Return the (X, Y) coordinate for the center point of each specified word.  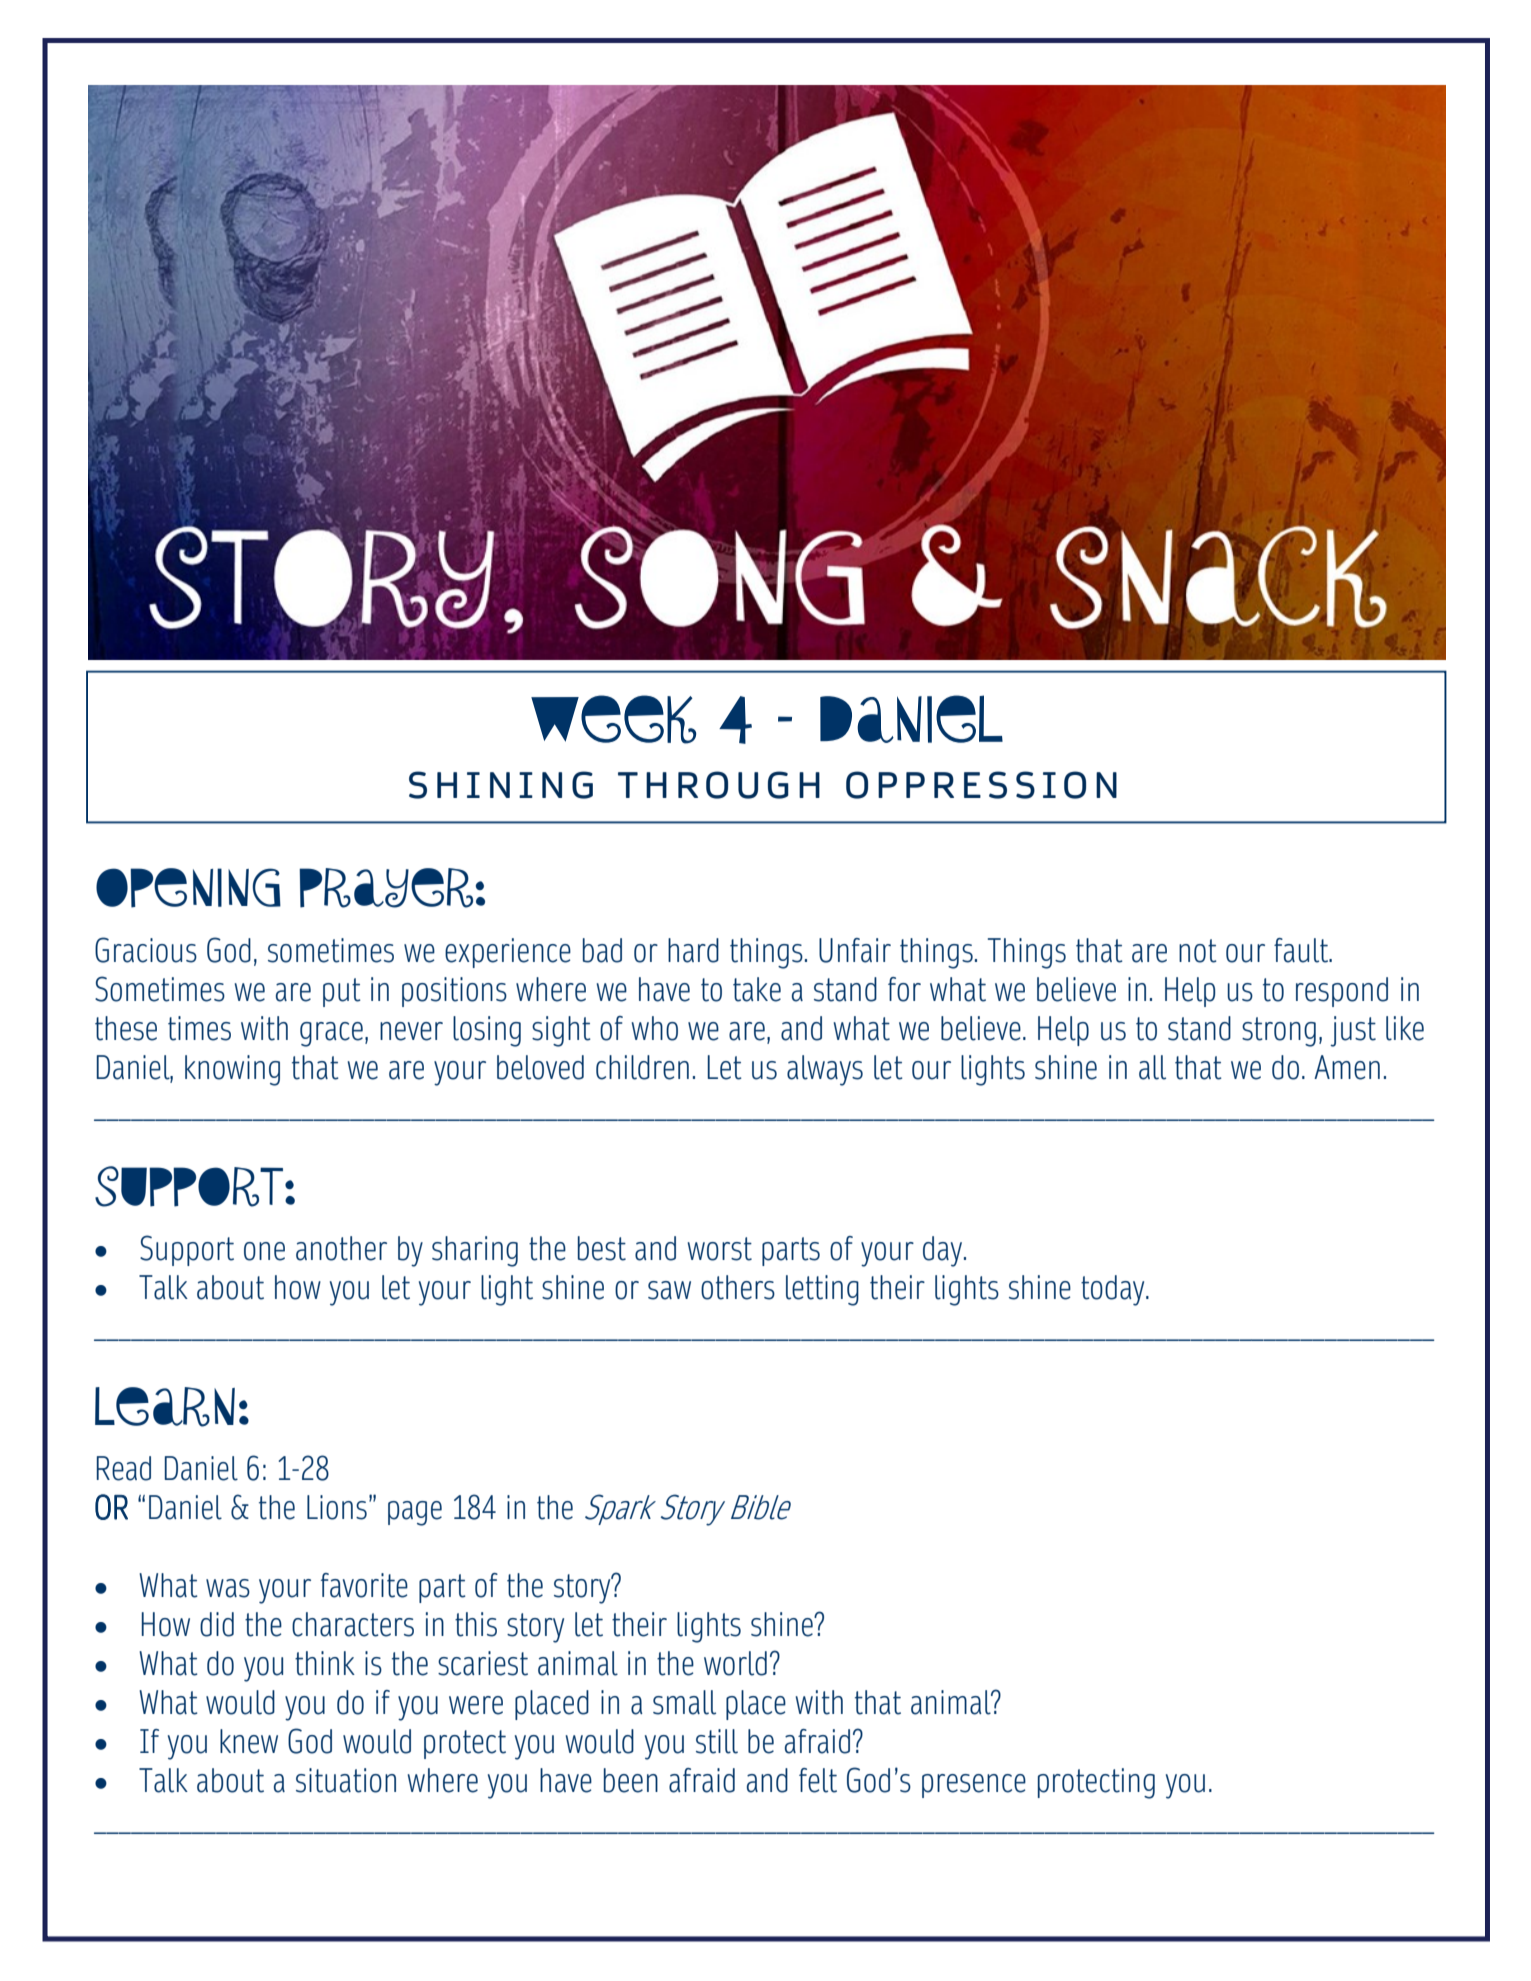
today (1114, 1290)
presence (974, 1786)
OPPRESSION (981, 785)
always (825, 1070)
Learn (165, 1407)
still (717, 1741)
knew (249, 1741)
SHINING (501, 785)
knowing (232, 1070)
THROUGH (719, 785)
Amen (1347, 1067)
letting (822, 1290)
